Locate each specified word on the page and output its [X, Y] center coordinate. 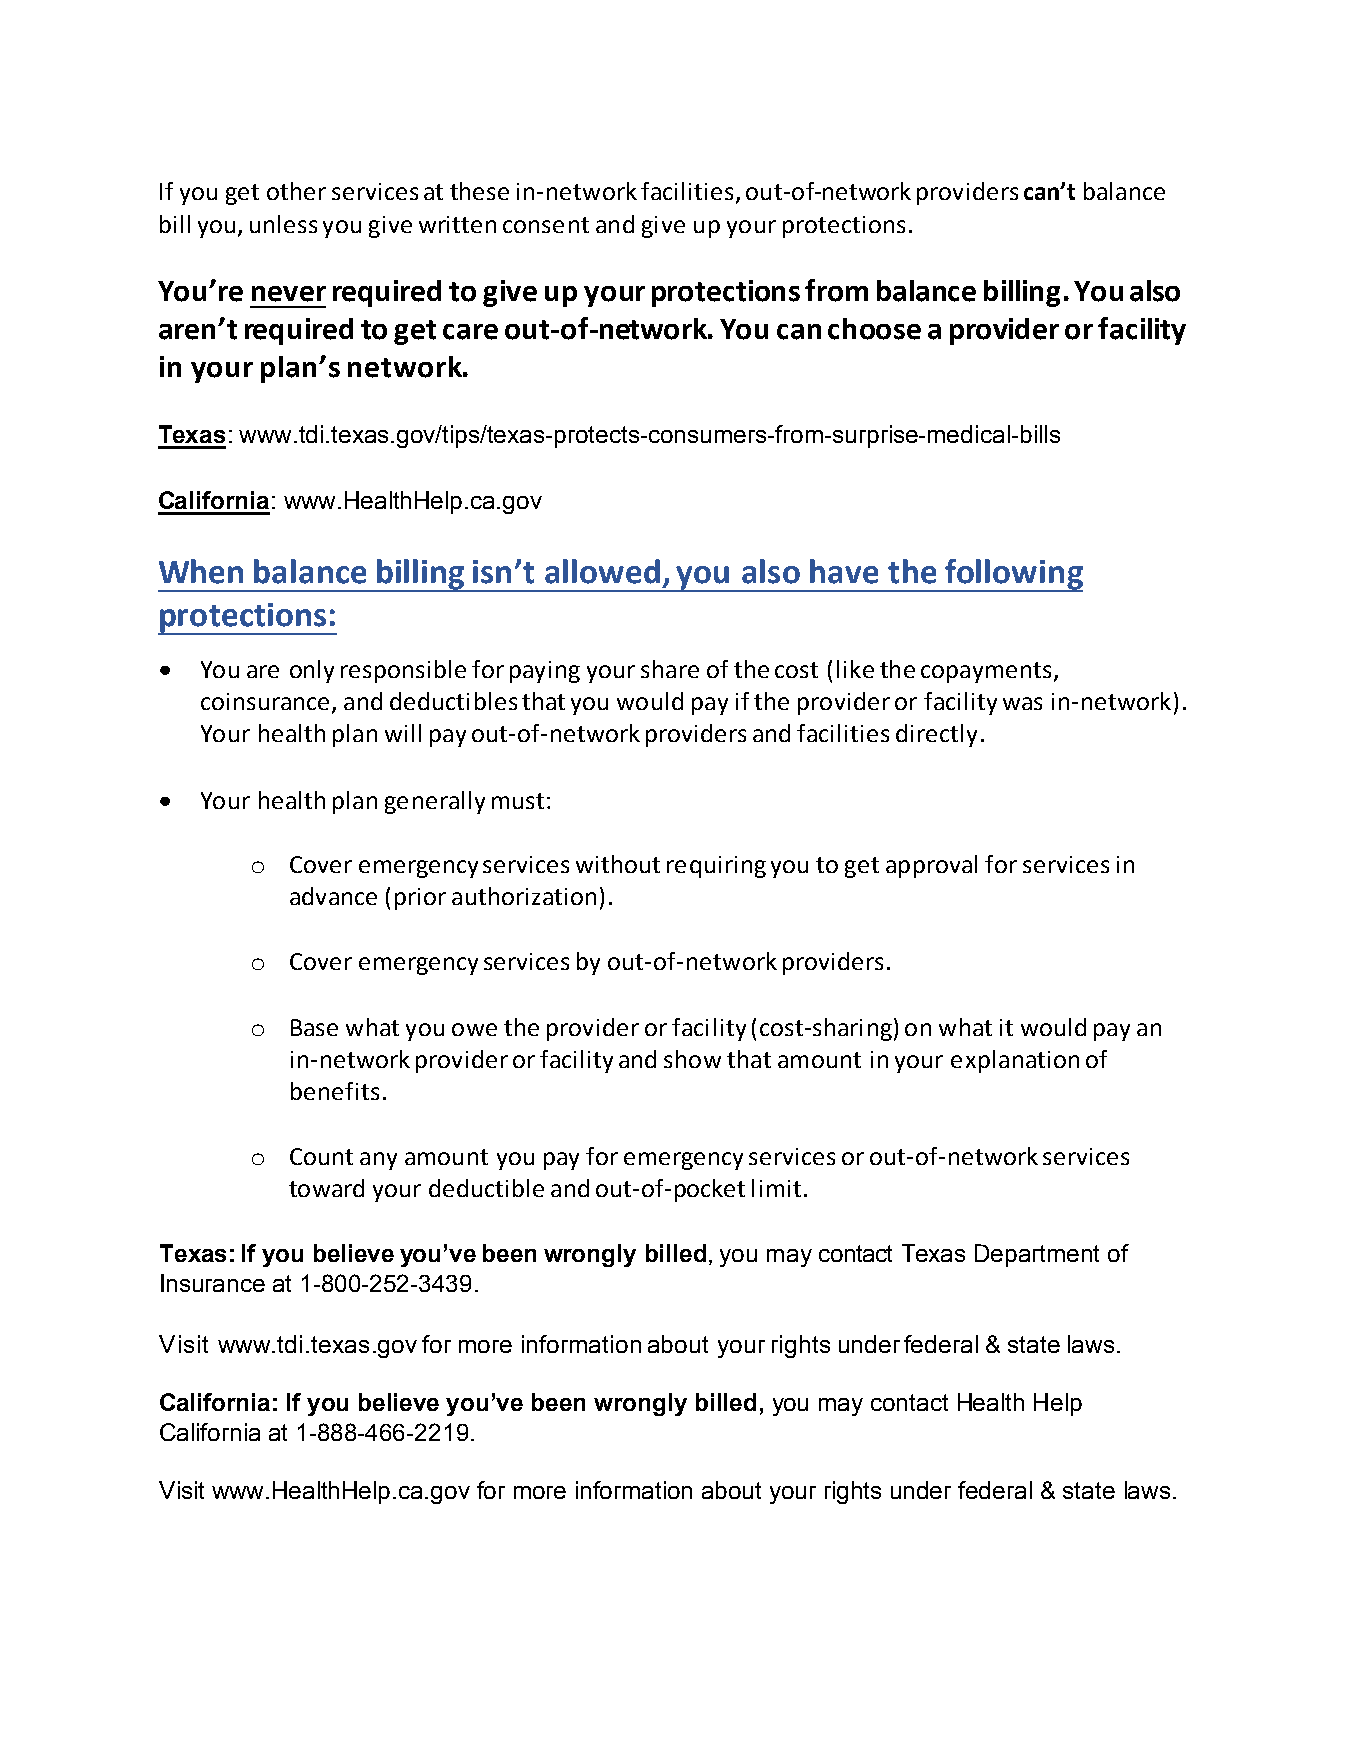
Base [314, 1027]
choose [874, 329]
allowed [602, 571]
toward [326, 1188]
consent [546, 225]
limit [776, 1188]
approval [931, 866]
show [692, 1059]
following [1013, 575]
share [670, 669]
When [201, 571]
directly [936, 735]
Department [1037, 1255]
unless [283, 224]
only [312, 671]
